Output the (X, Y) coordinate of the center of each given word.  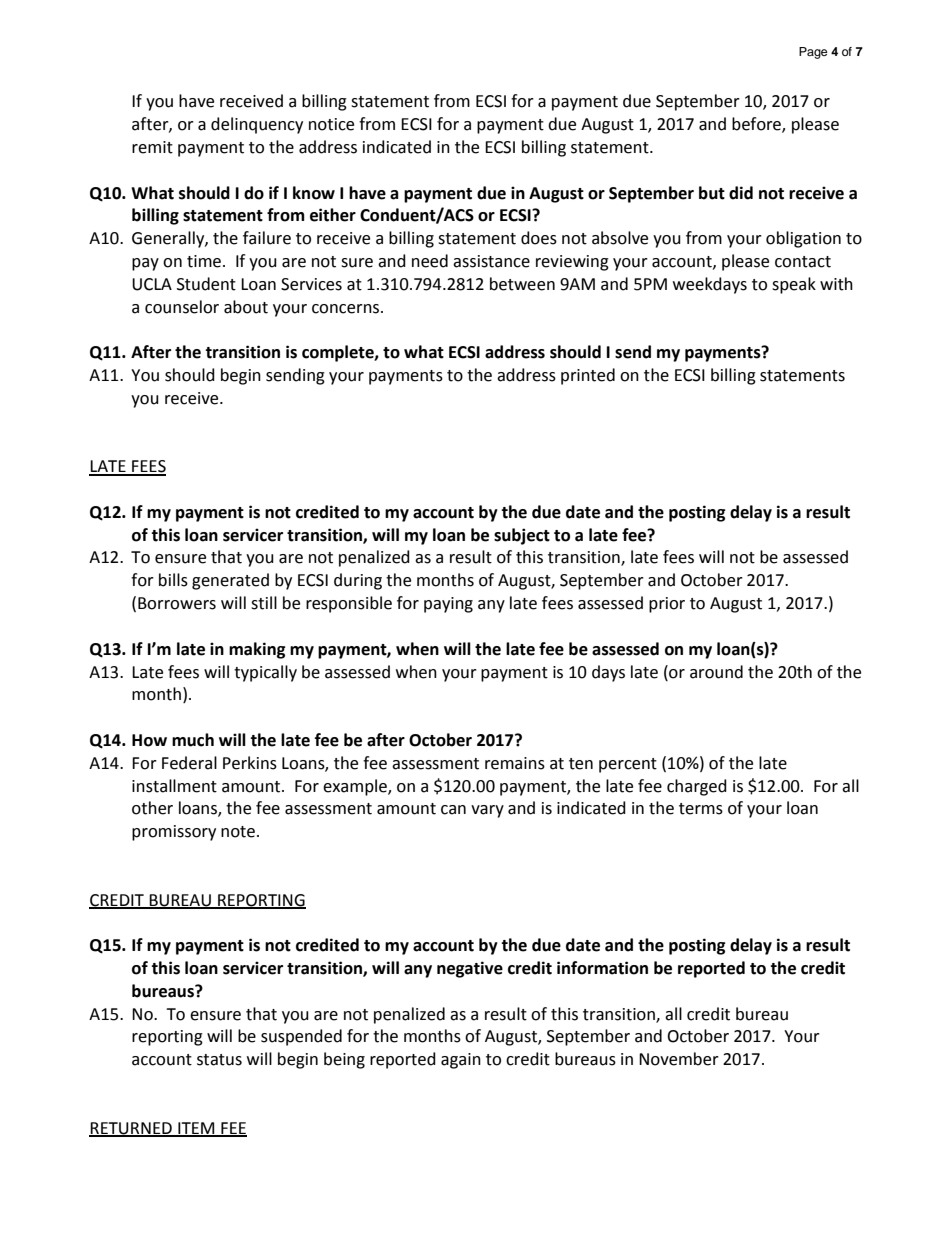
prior (667, 605)
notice (331, 124)
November (679, 1059)
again (461, 1061)
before (757, 125)
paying (448, 605)
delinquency (257, 125)
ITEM (196, 1129)
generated (230, 581)
